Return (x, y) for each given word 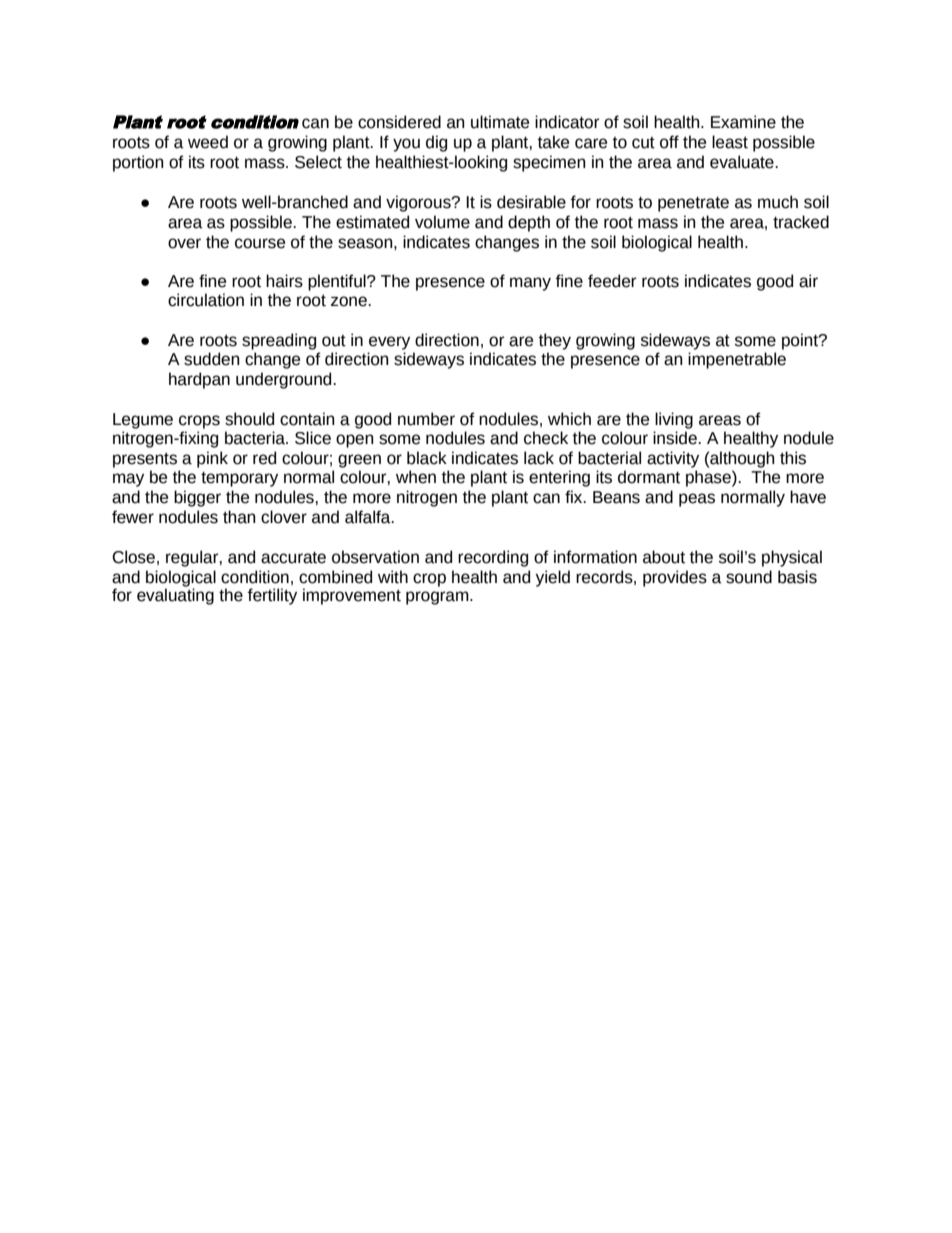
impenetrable (737, 360)
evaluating (175, 595)
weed (208, 142)
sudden (212, 359)
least (730, 142)
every (389, 343)
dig (436, 143)
